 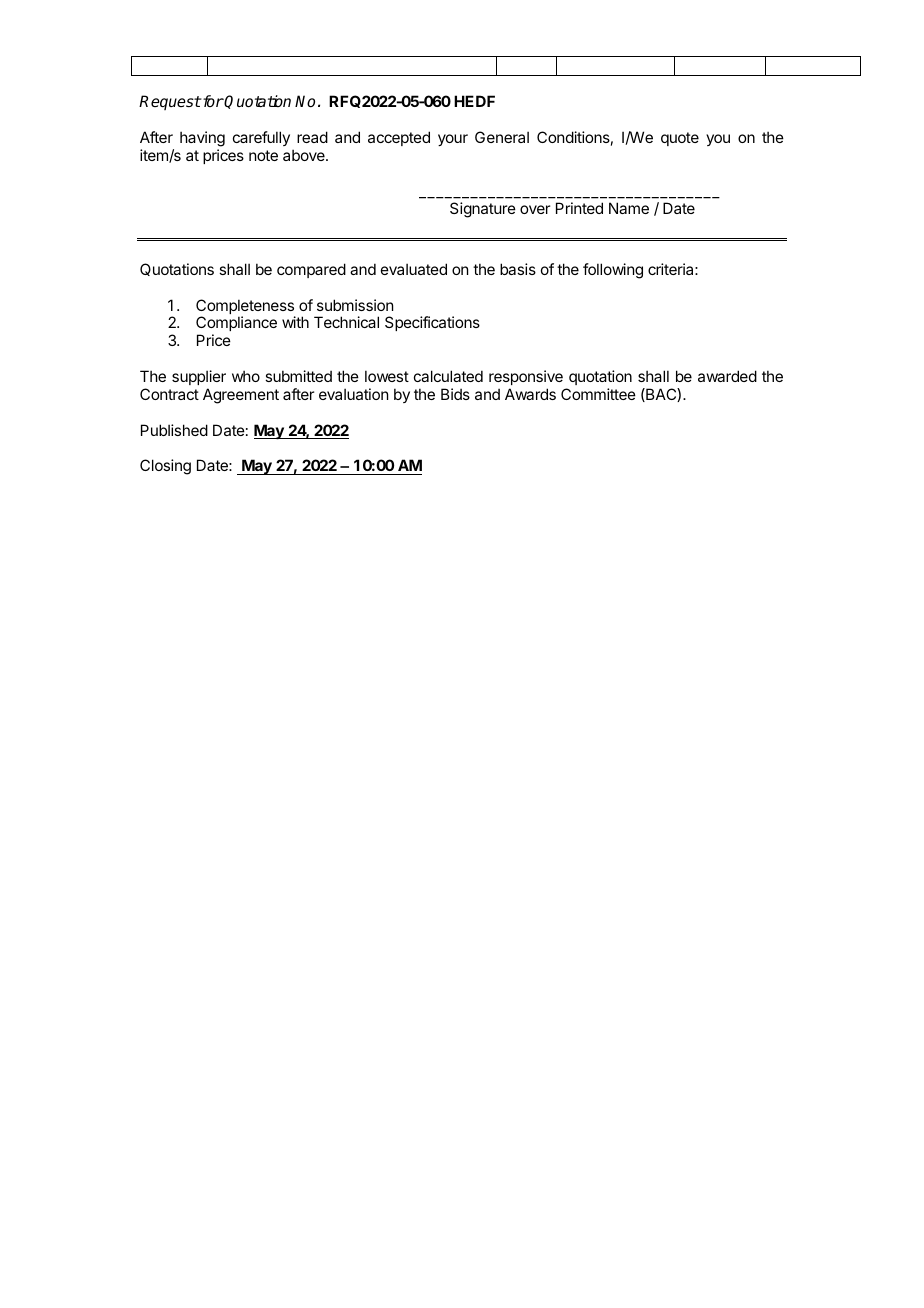 I want to click on quote, so click(x=680, y=139).
